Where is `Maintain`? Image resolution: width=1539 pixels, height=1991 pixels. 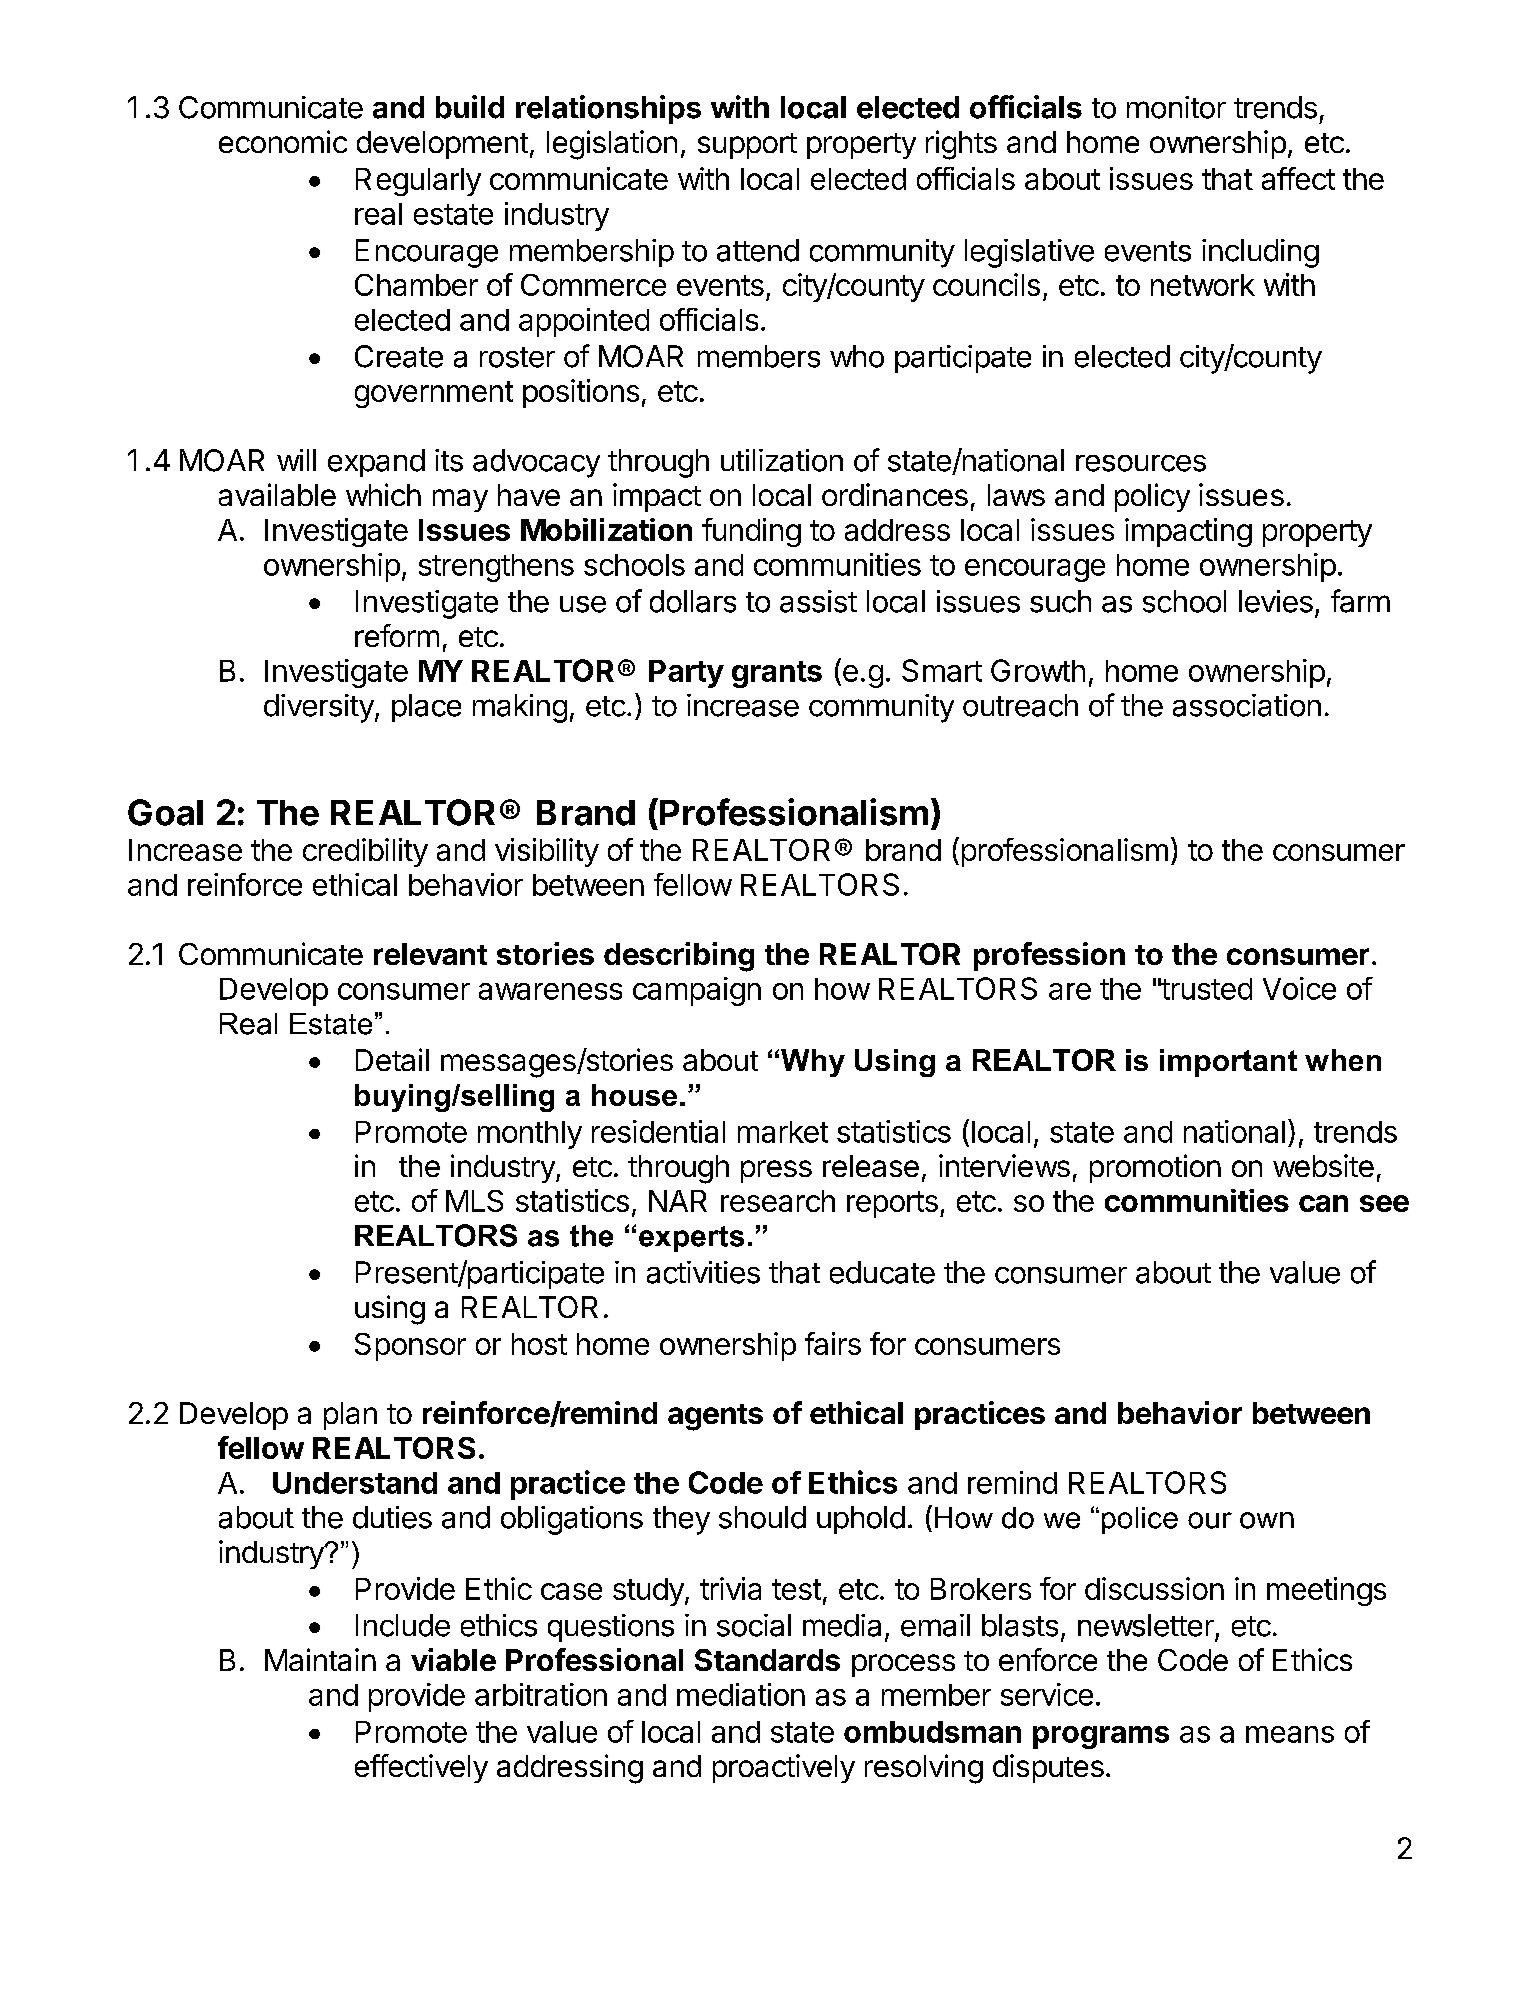
Maintain is located at coordinates (320, 1659).
